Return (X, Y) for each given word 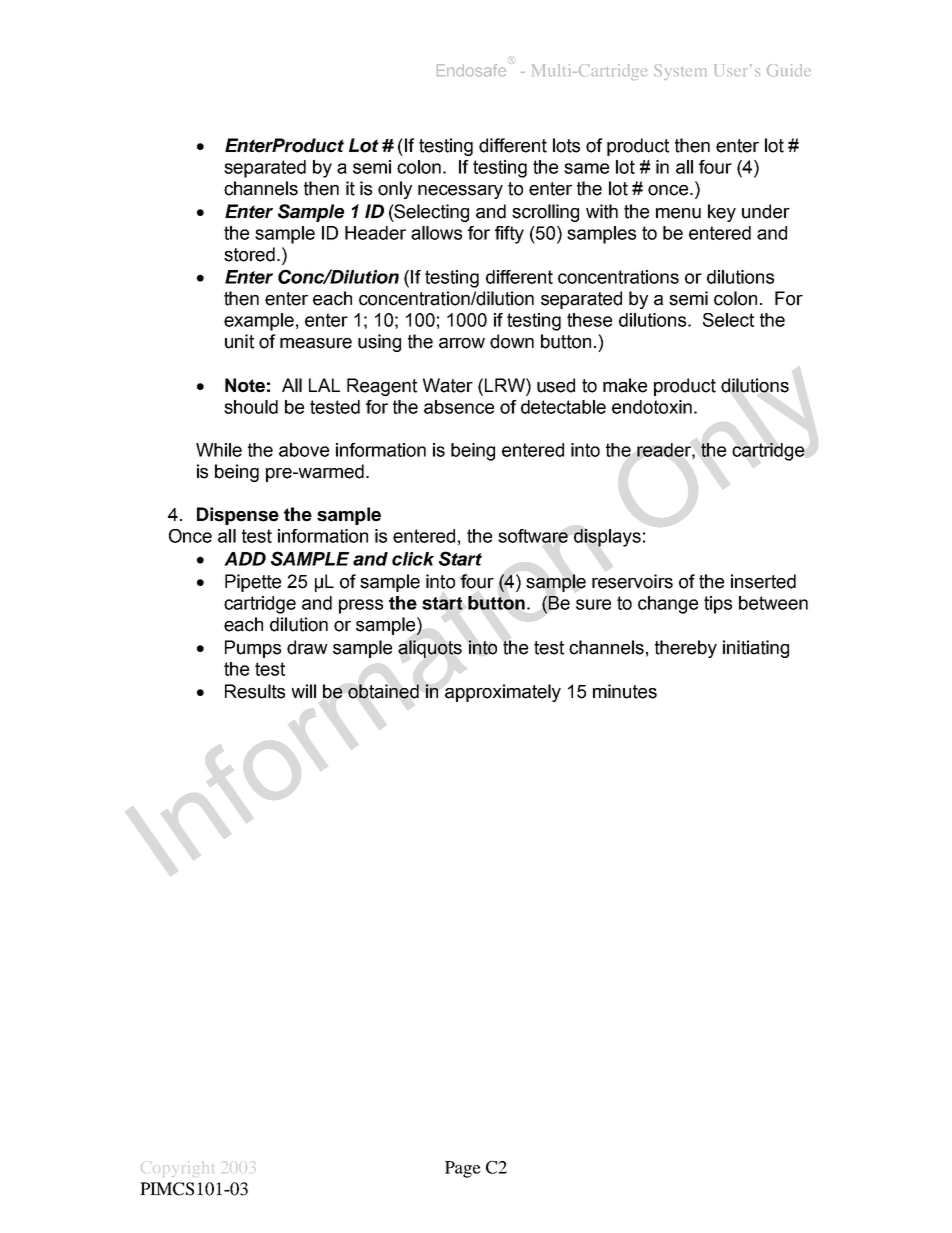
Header (375, 233)
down (512, 341)
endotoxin (652, 407)
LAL (324, 385)
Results (255, 691)
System (680, 72)
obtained (383, 691)
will (303, 691)
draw (307, 647)
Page (463, 1169)
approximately (503, 693)
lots (566, 145)
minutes (625, 691)
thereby (686, 649)
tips (718, 605)
